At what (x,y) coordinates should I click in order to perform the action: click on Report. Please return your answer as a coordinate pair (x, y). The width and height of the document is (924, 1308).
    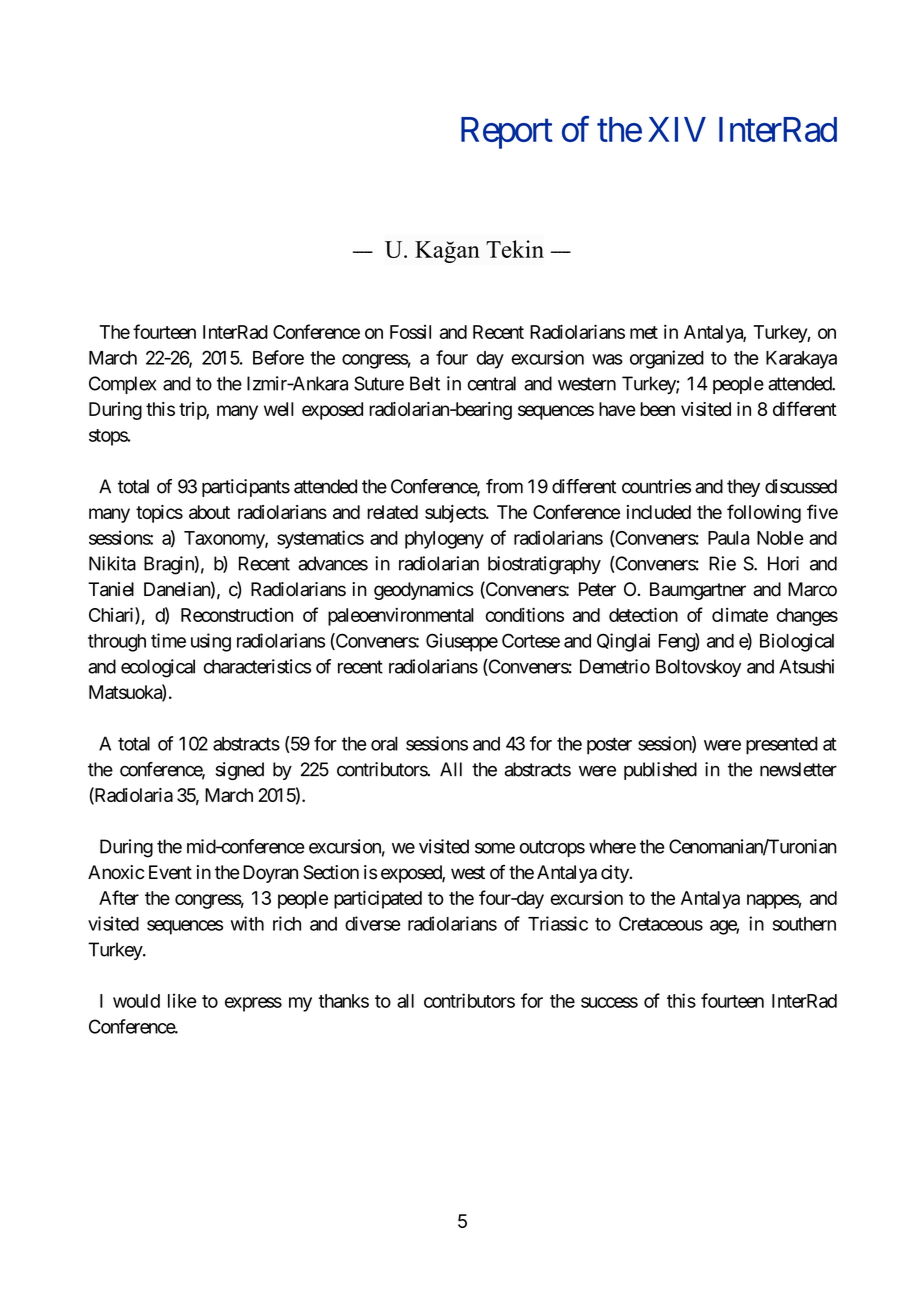
    Looking at the image, I should click on (507, 133).
